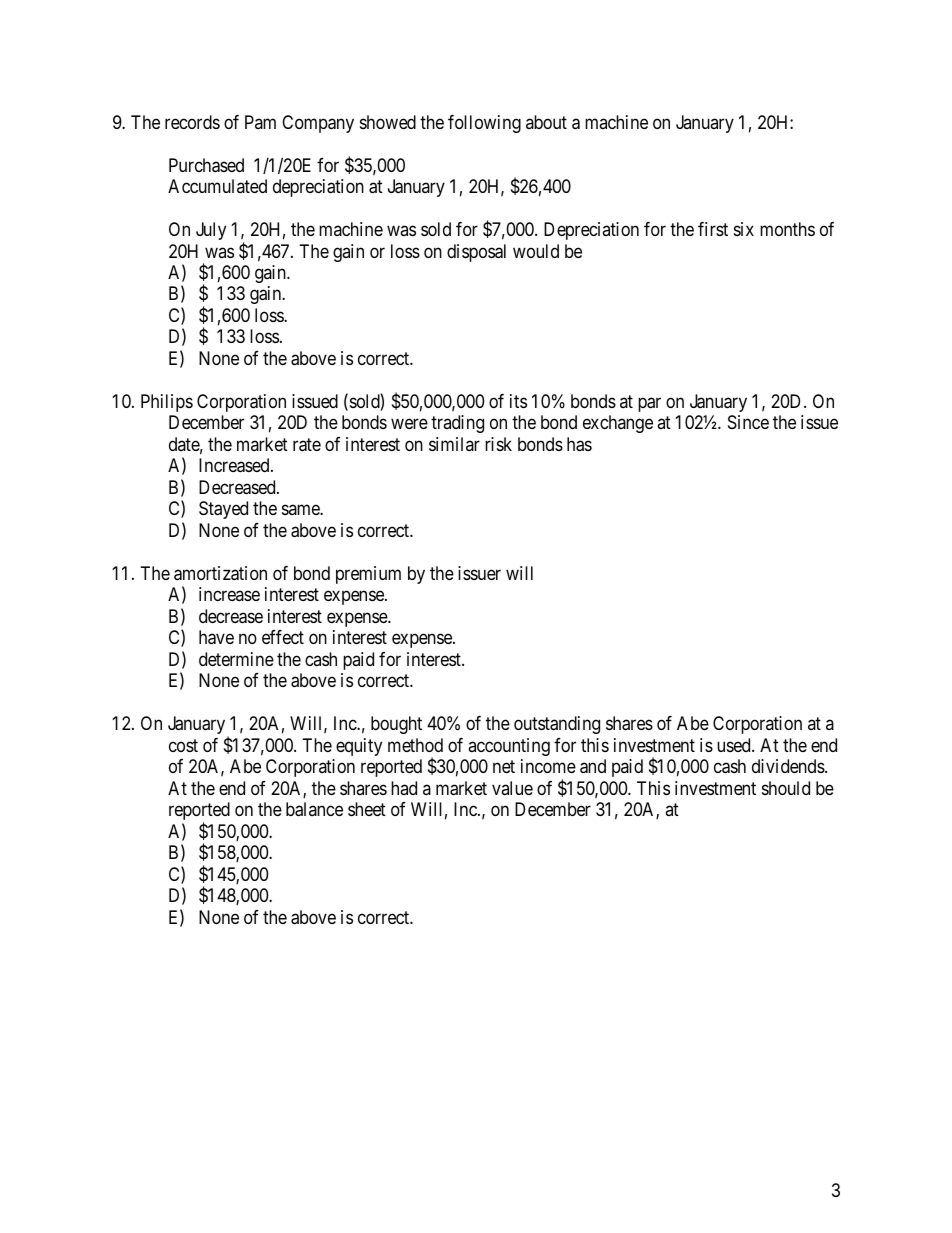 Image resolution: width=952 pixels, height=1233 pixels. What do you see at coordinates (260, 122) in the document?
I see `Pam` at bounding box center [260, 122].
